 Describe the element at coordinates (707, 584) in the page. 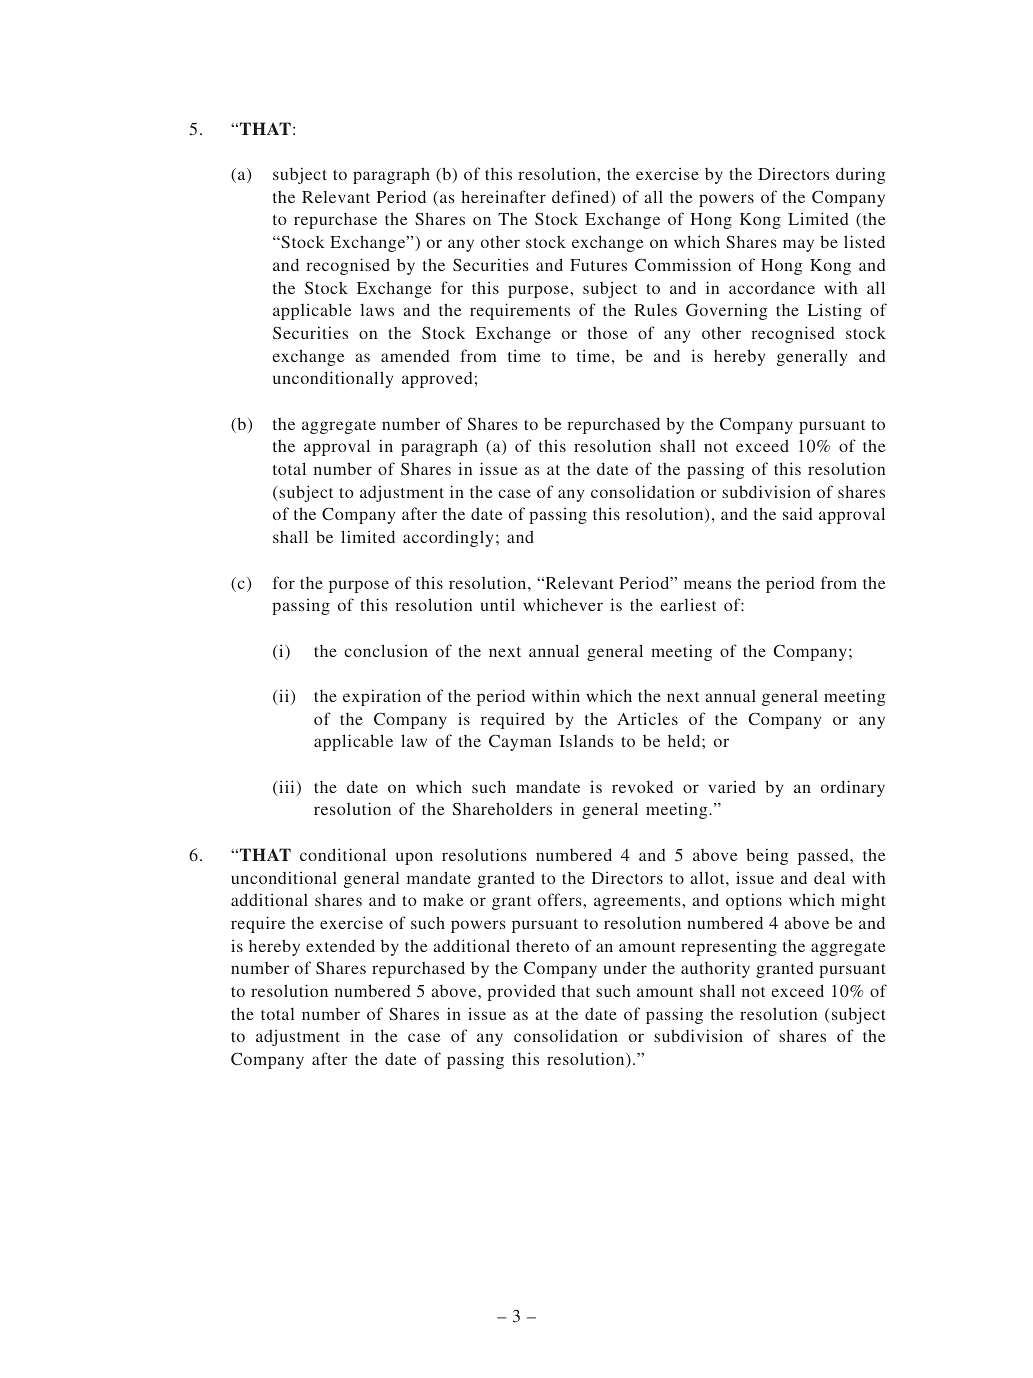

I see `means` at that location.
